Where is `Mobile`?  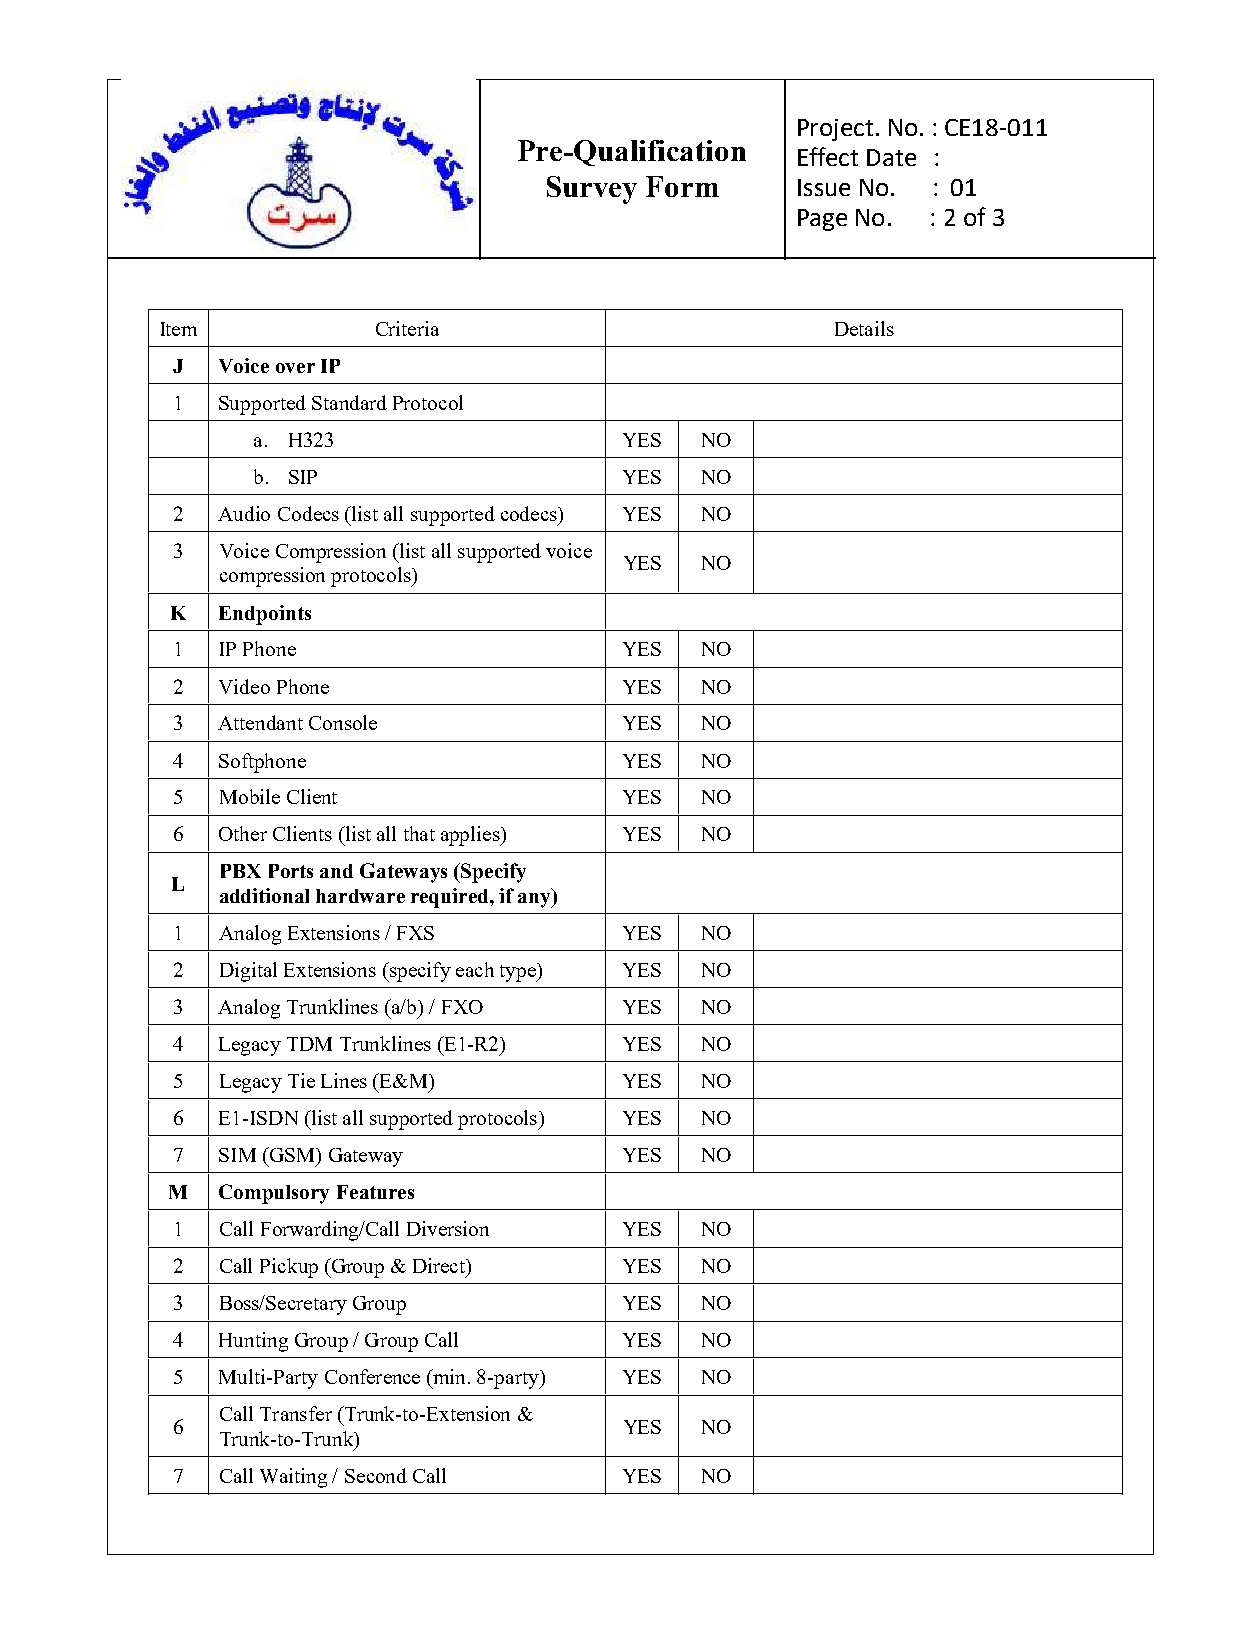
Mobile is located at coordinates (250, 796).
